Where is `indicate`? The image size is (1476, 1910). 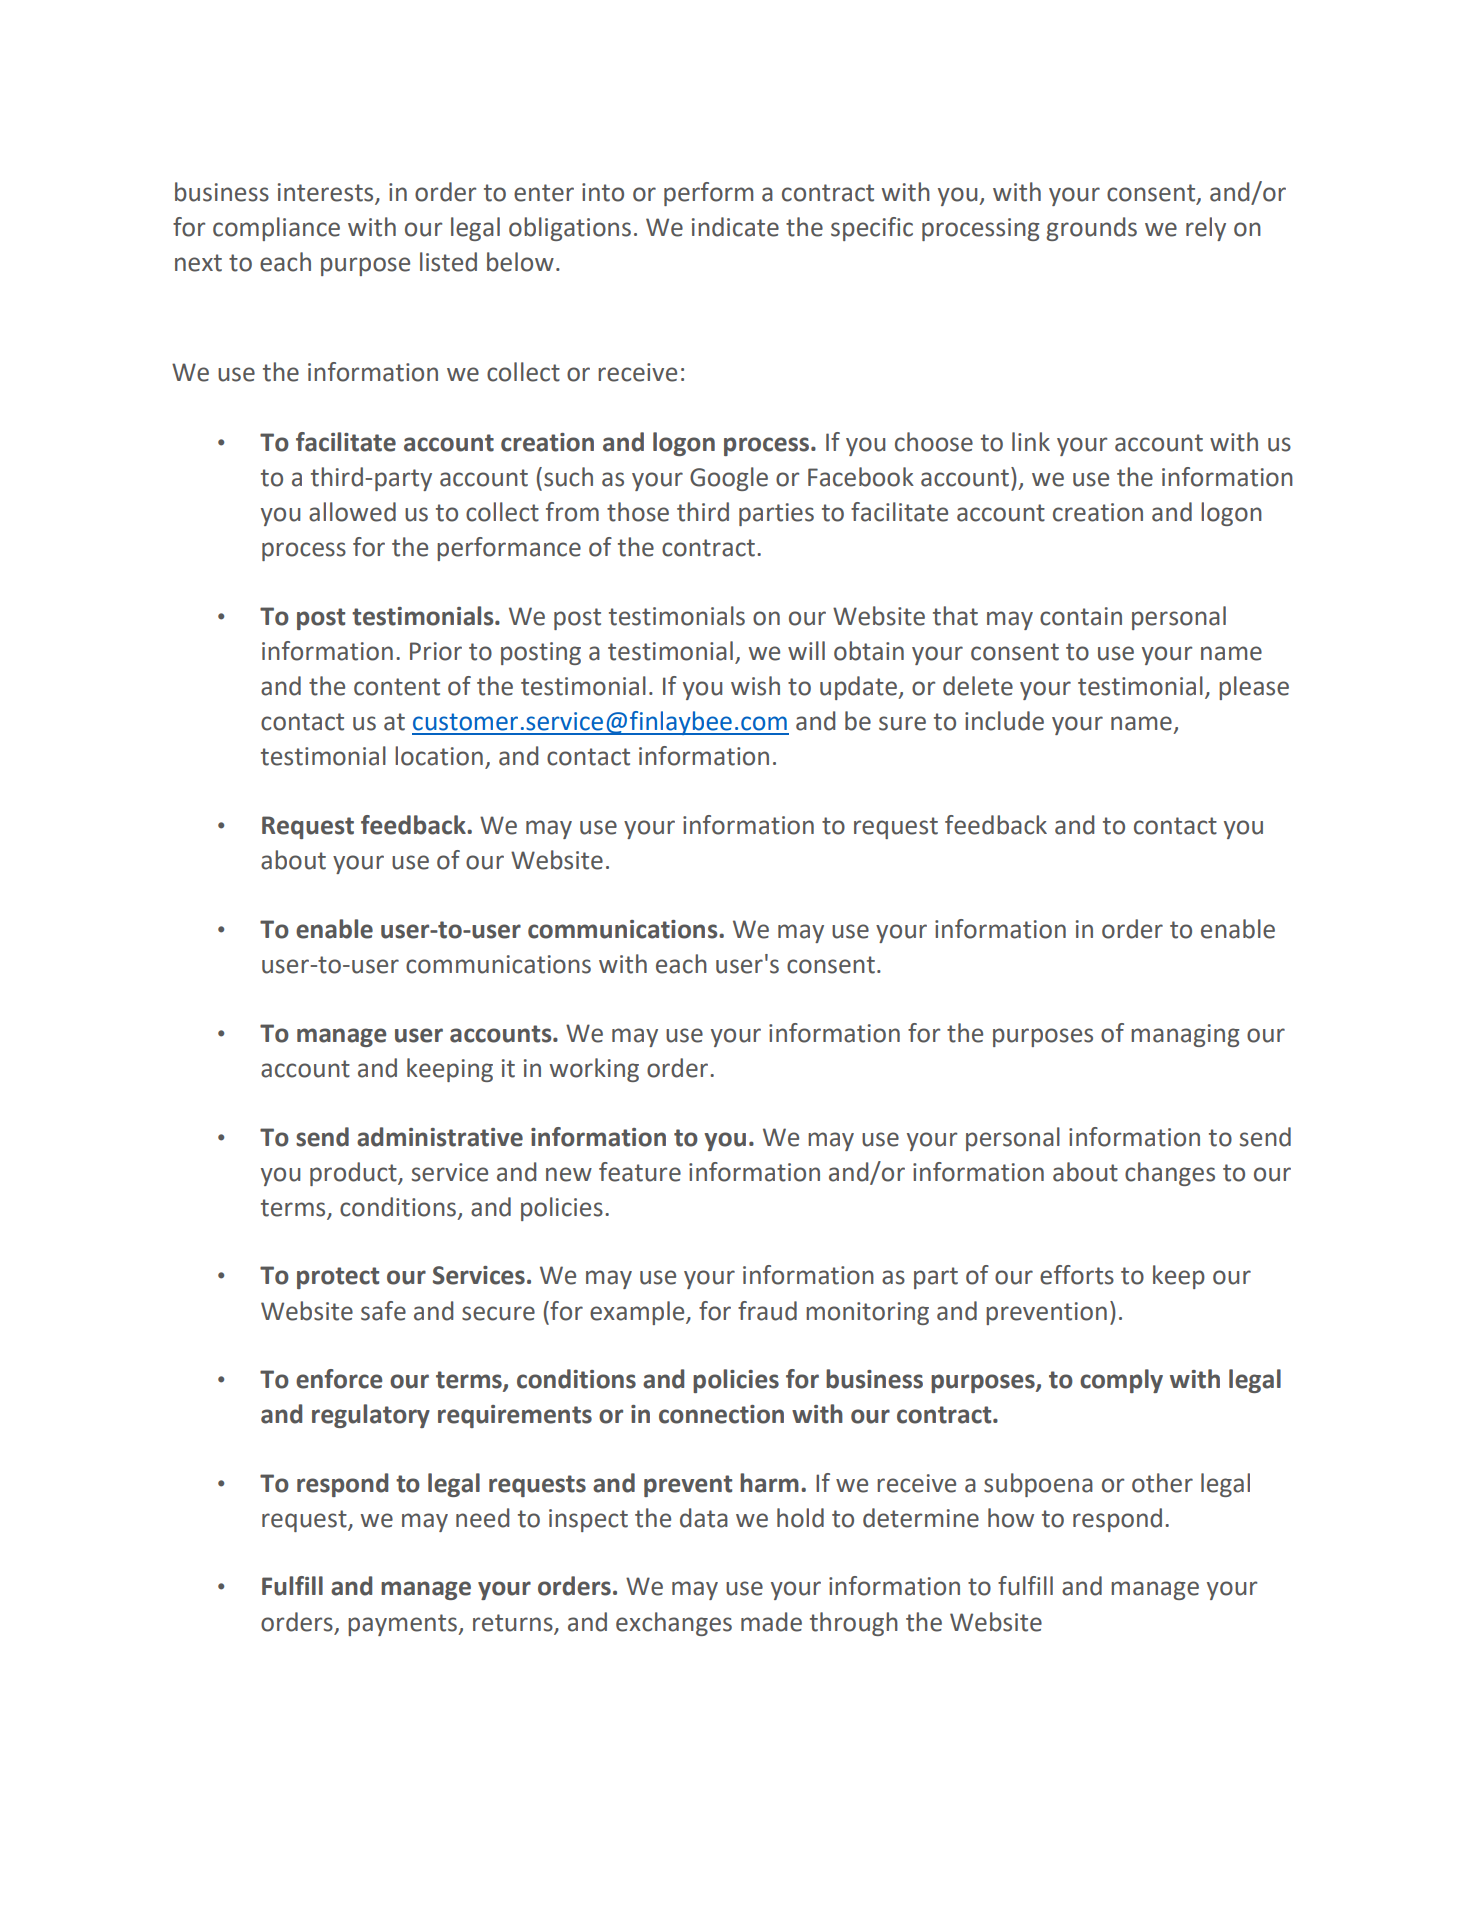
indicate is located at coordinates (735, 227).
